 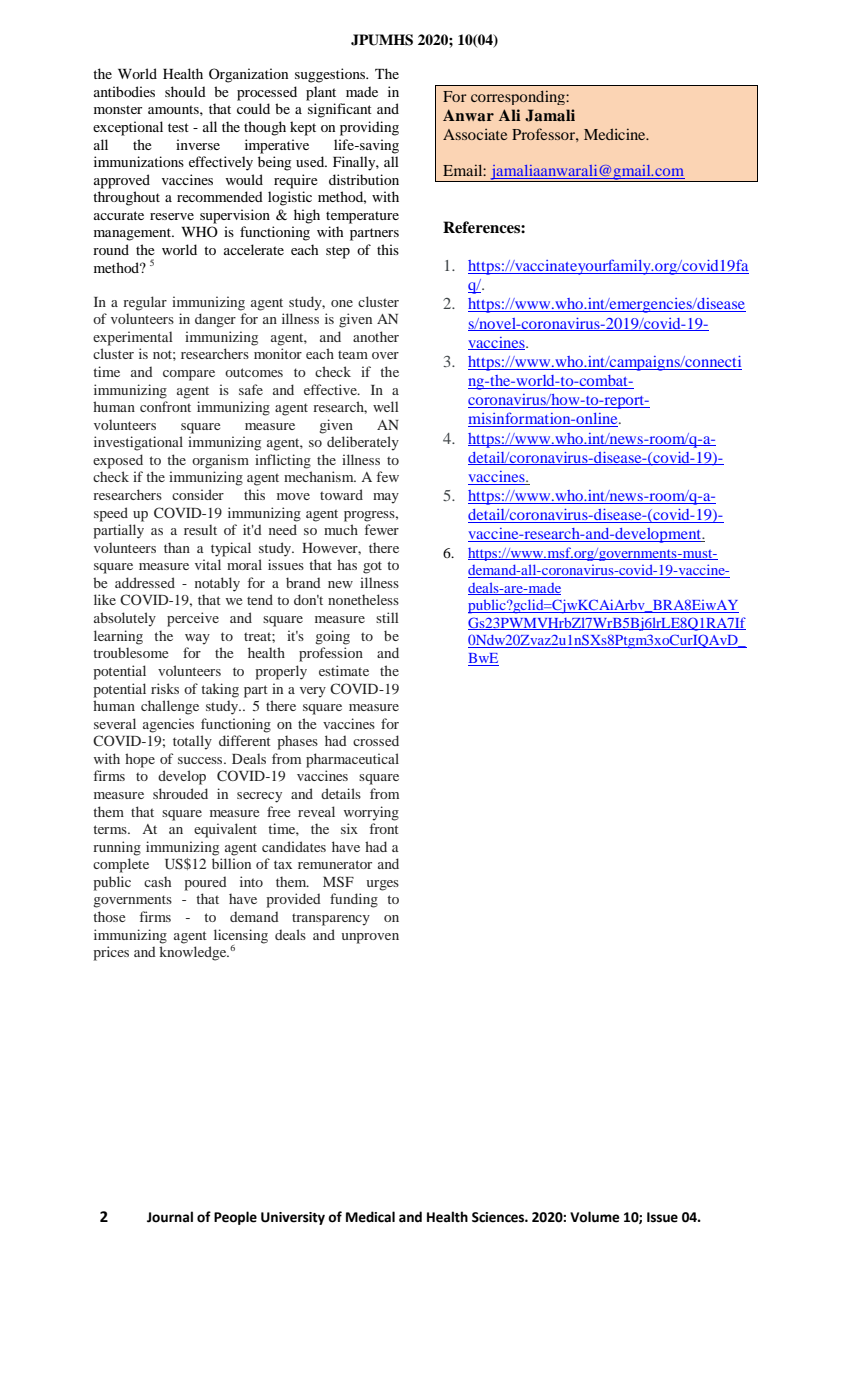 What do you see at coordinates (386, 498) in the image?
I see `may` at bounding box center [386, 498].
